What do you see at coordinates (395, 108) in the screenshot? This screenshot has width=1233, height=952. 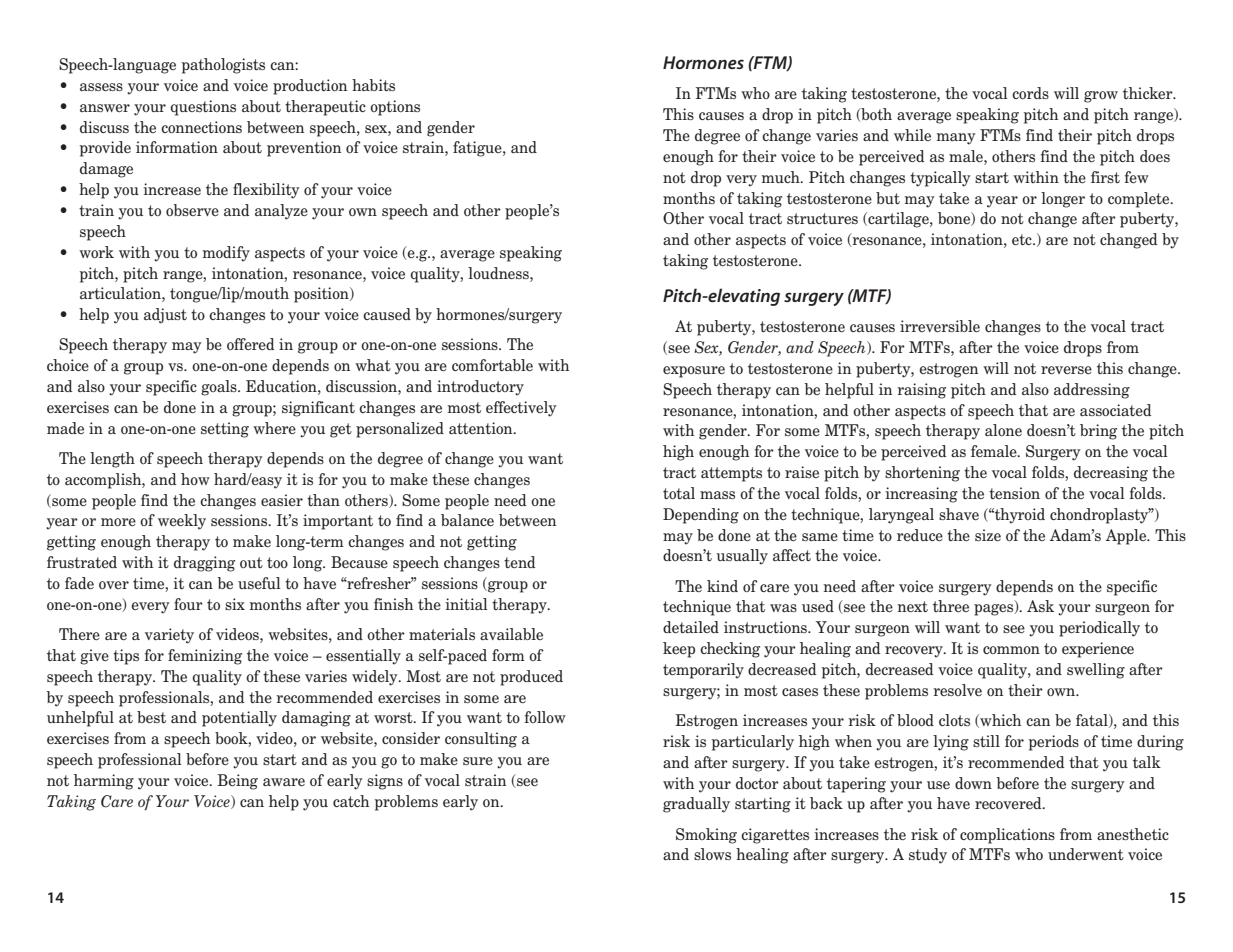 I see `options` at bounding box center [395, 108].
